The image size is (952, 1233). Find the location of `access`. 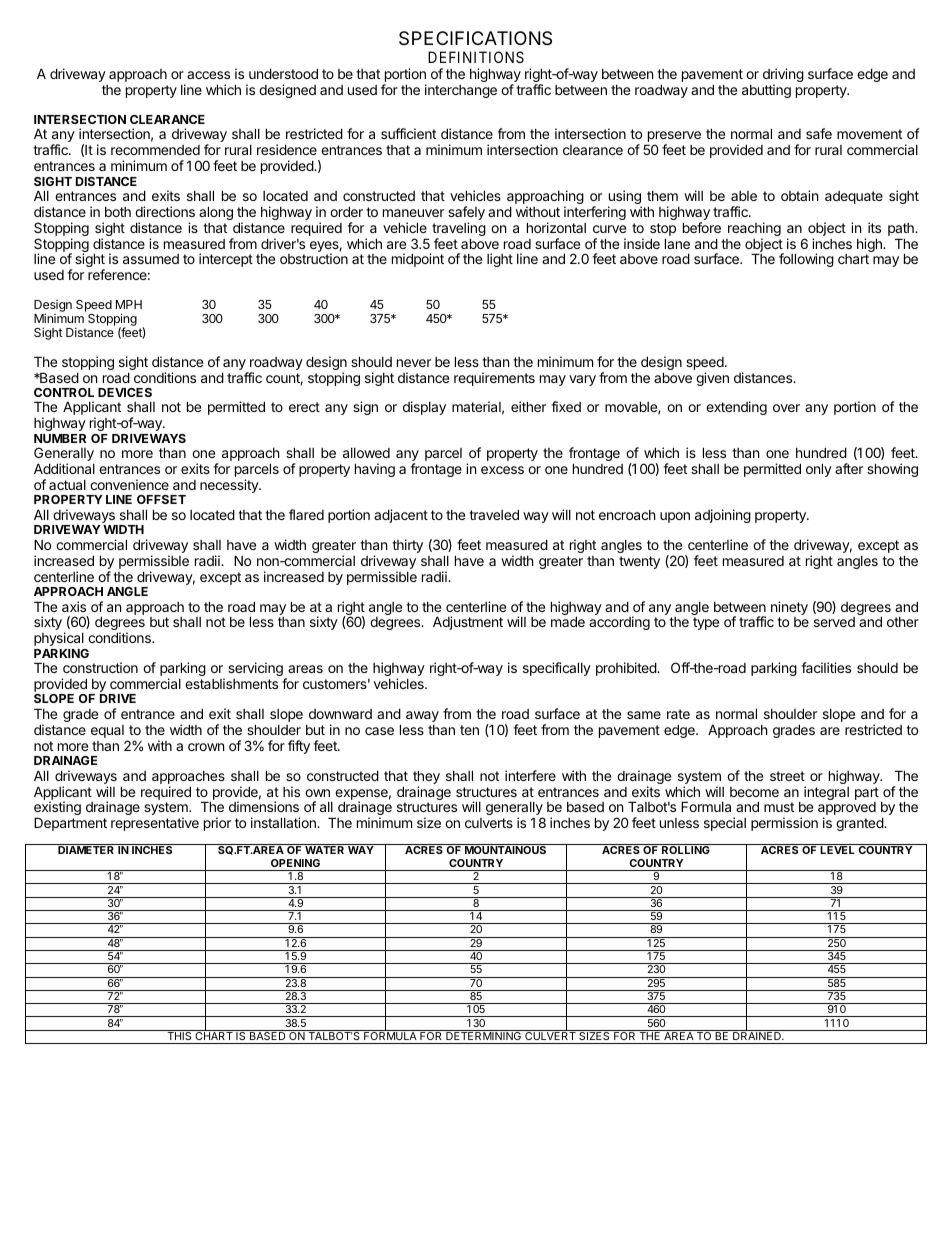

access is located at coordinates (208, 75).
